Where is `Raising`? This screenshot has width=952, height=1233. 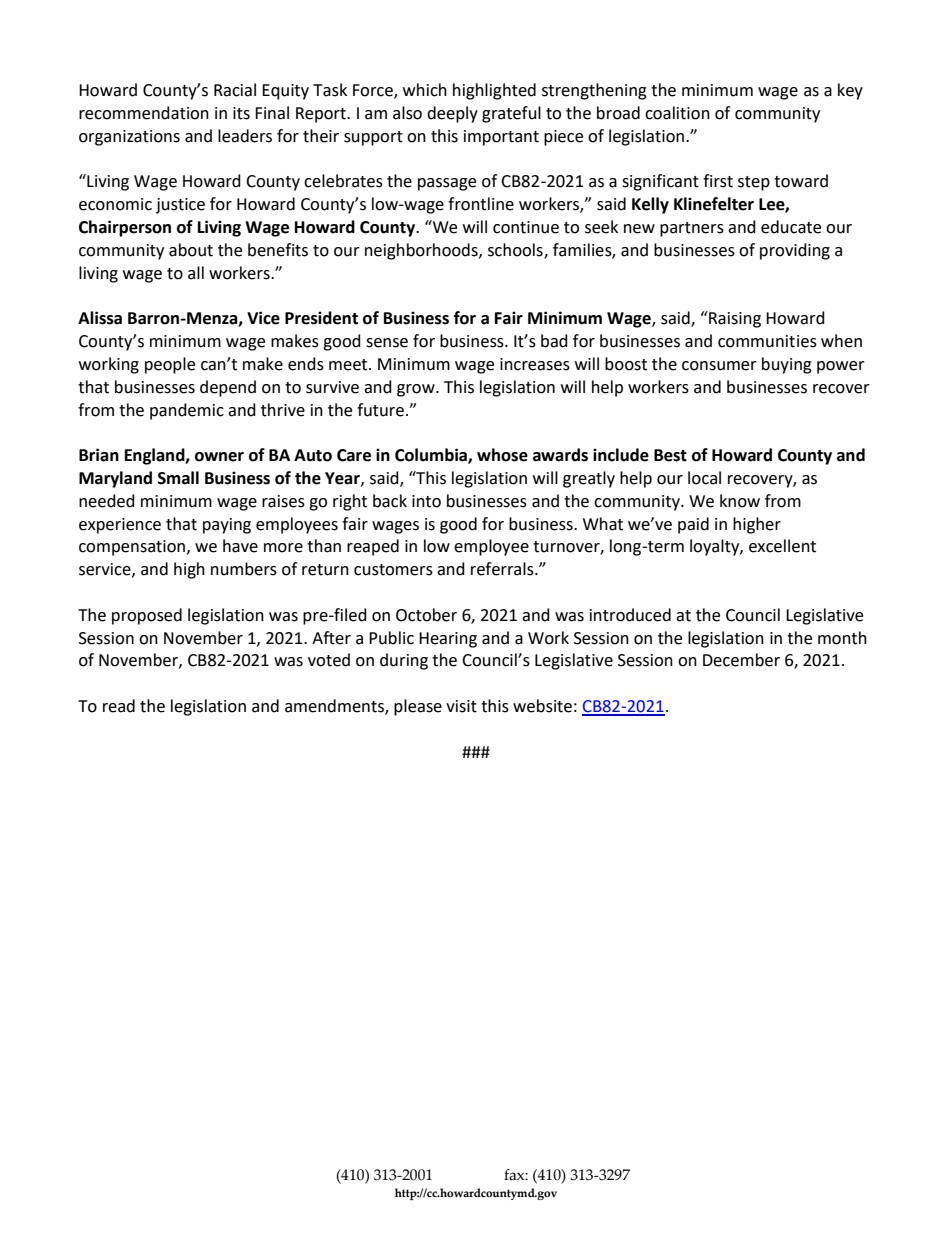 Raising is located at coordinates (734, 319).
